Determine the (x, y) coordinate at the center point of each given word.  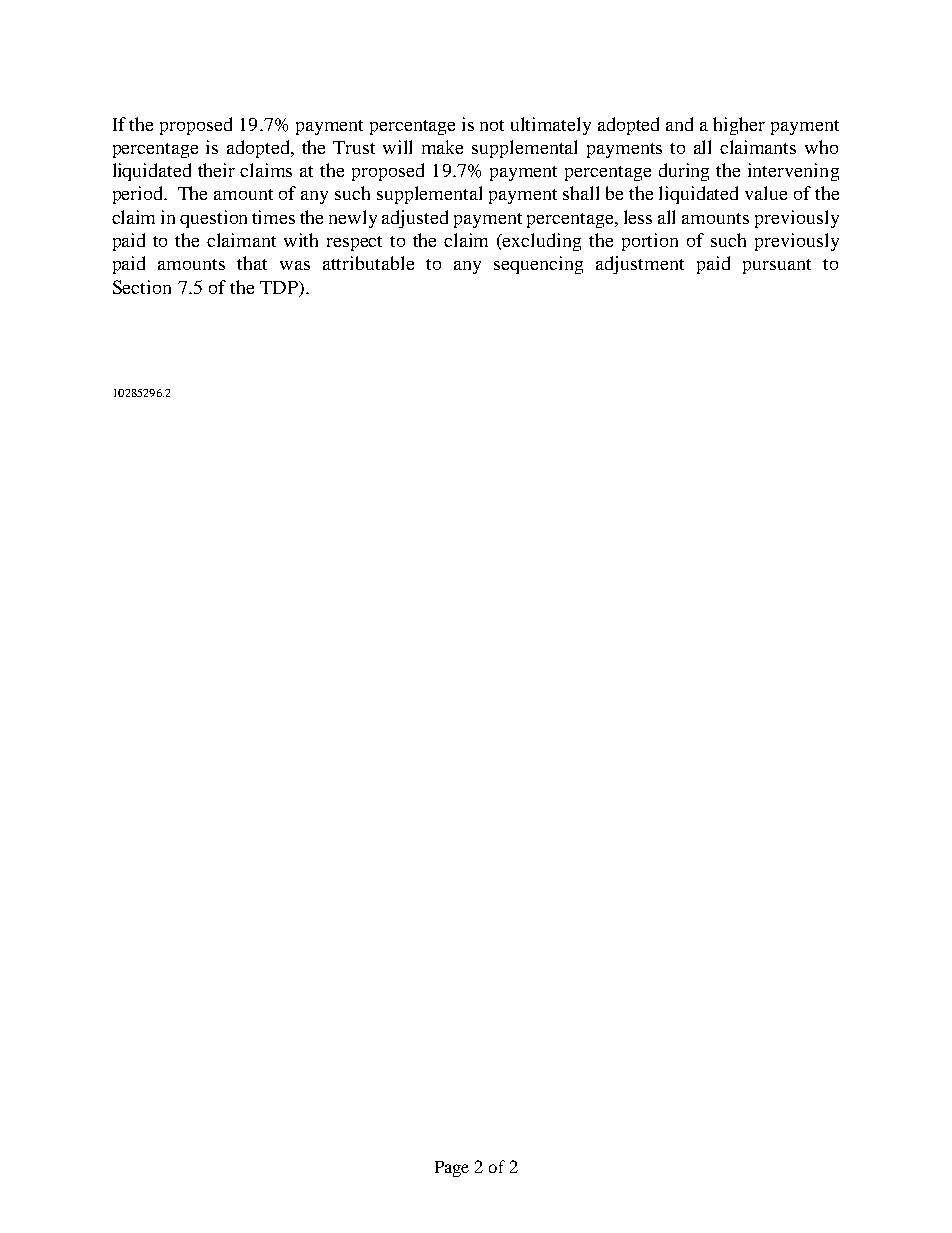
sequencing (538, 265)
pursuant (777, 266)
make (442, 147)
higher (739, 126)
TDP (280, 287)
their (216, 170)
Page (452, 1169)
